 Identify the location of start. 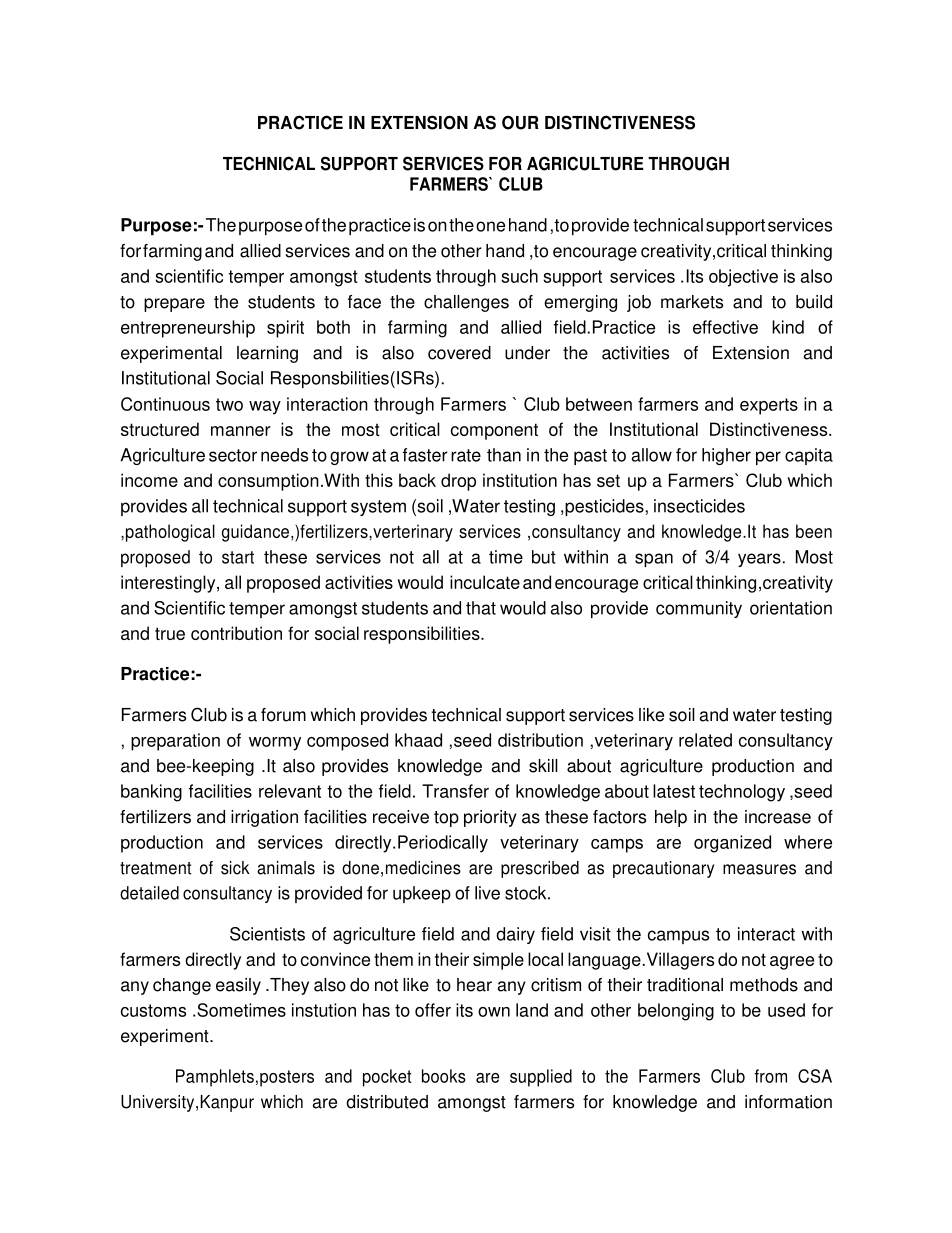
(238, 557).
